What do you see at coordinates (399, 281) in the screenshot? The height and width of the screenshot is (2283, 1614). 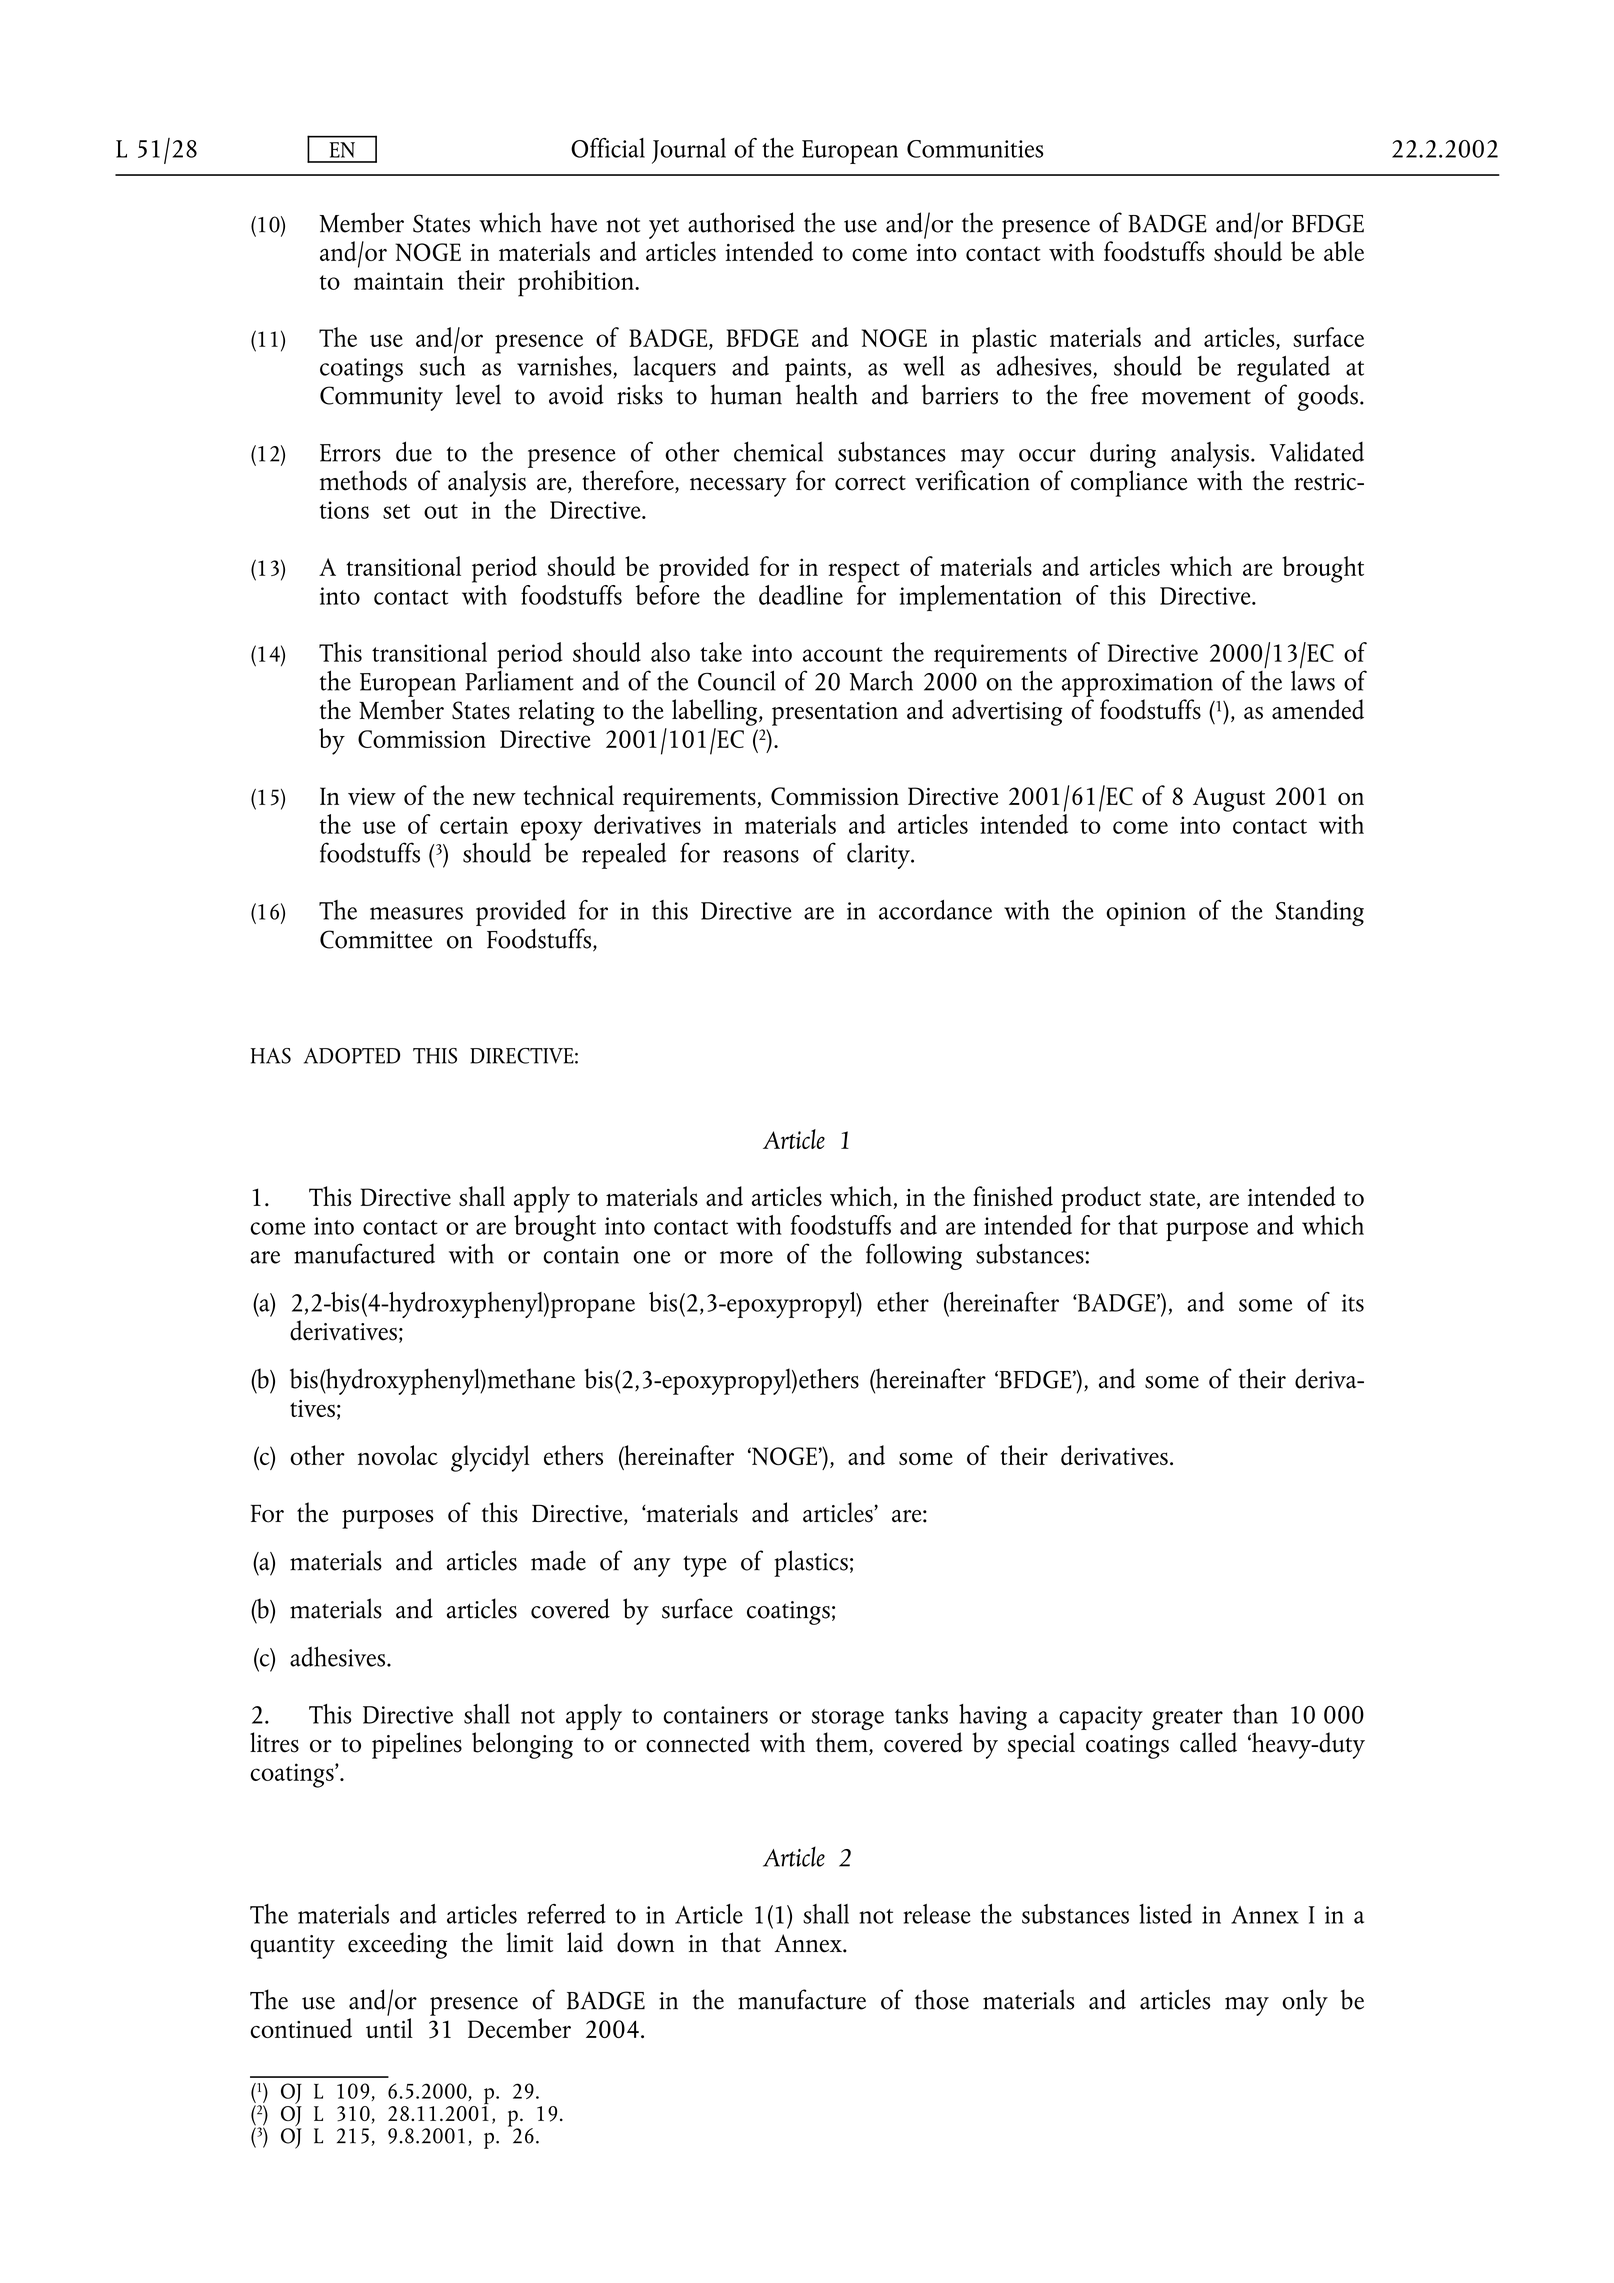 I see `maintain` at bounding box center [399, 281].
